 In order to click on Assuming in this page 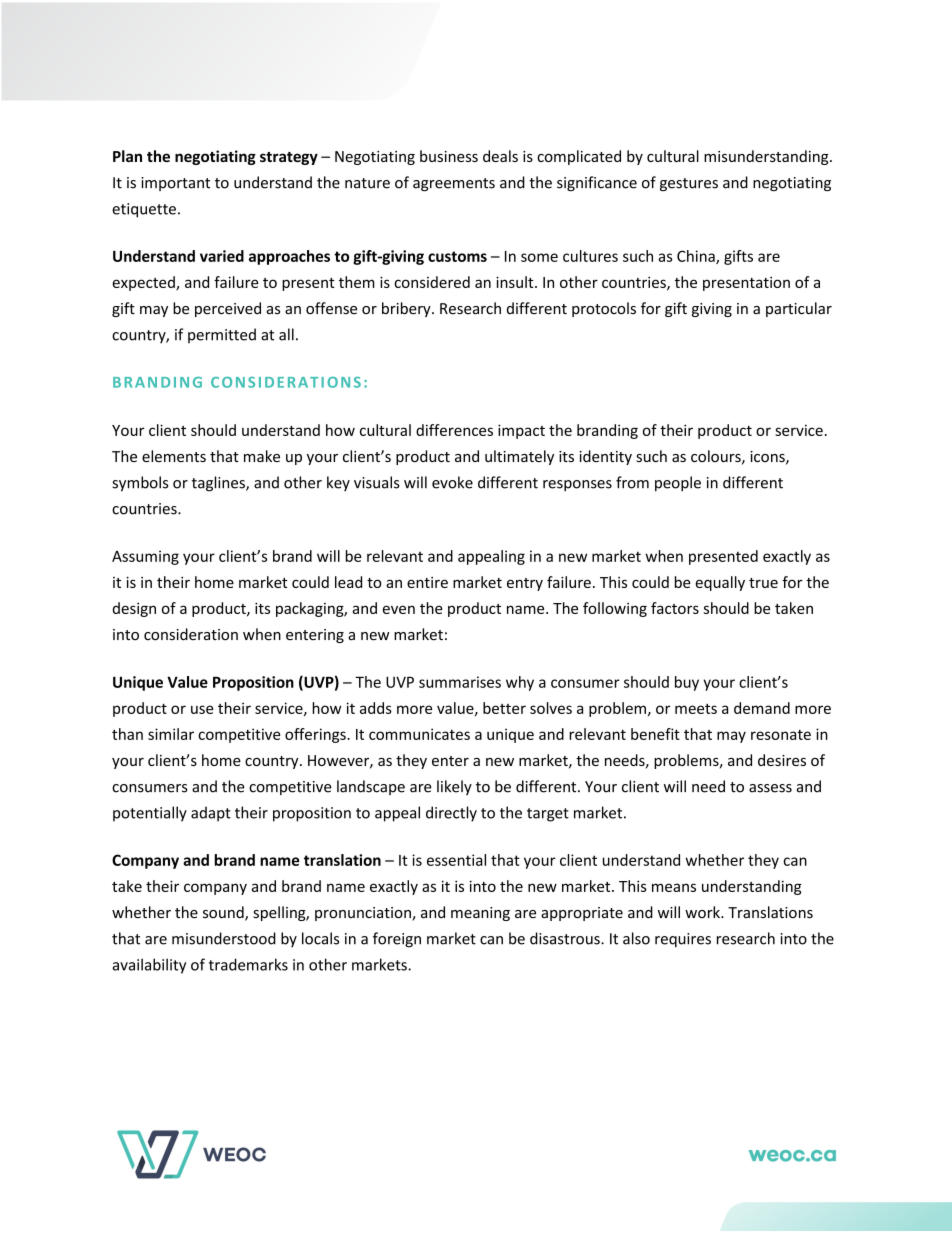, I will do `click(145, 557)`.
